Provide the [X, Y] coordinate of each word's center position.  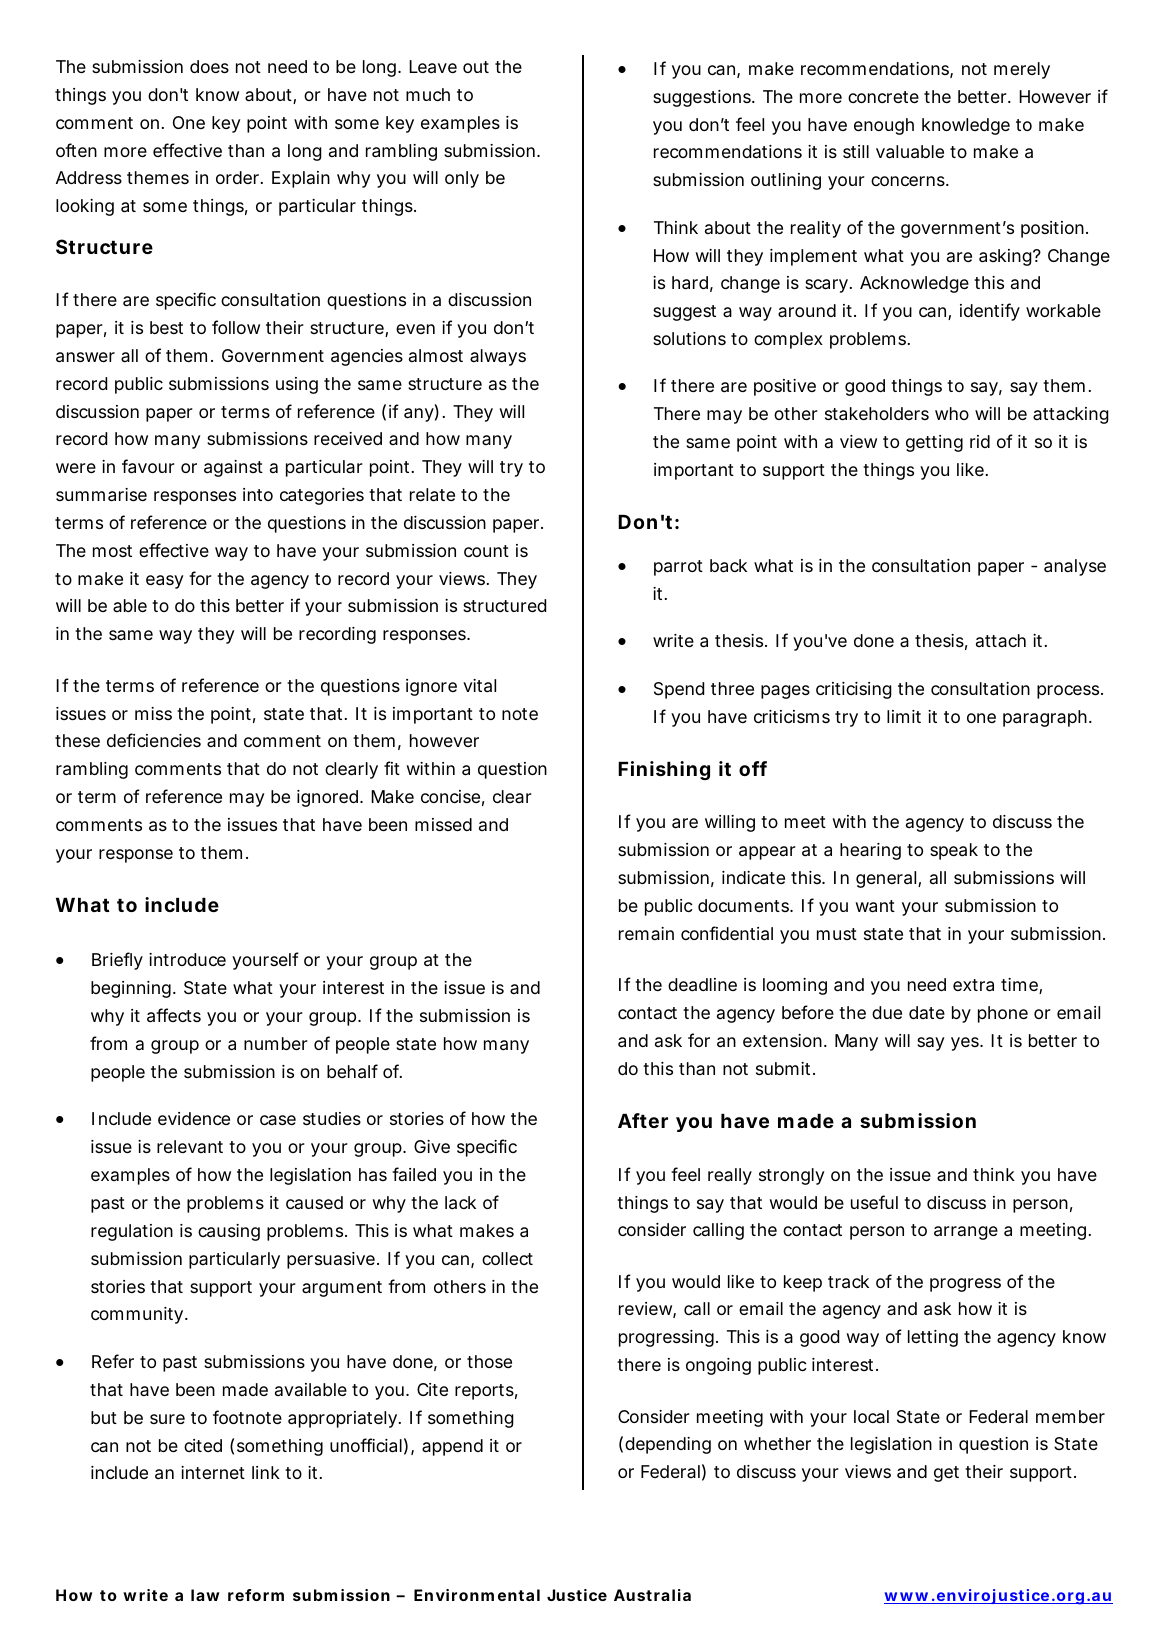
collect [507, 1258]
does [209, 66]
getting [934, 443]
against [233, 468]
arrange [966, 1233]
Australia [652, 1595]
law [205, 1595]
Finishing [664, 770]
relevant [190, 1146]
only [462, 179]
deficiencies [154, 740]
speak [954, 851]
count [486, 551]
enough [884, 126]
